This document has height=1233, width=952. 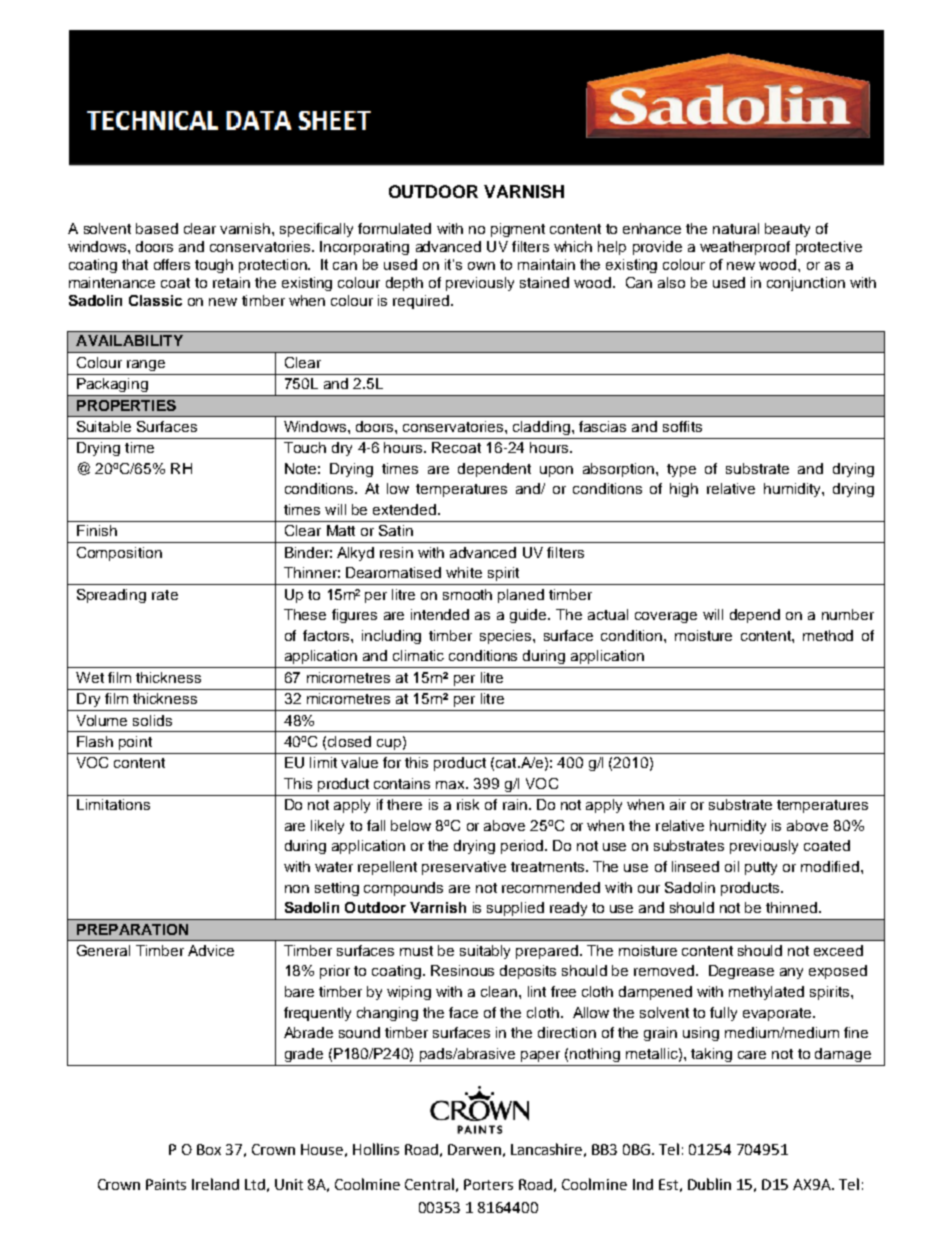 What do you see at coordinates (485, 952) in the document?
I see `suitably` at bounding box center [485, 952].
